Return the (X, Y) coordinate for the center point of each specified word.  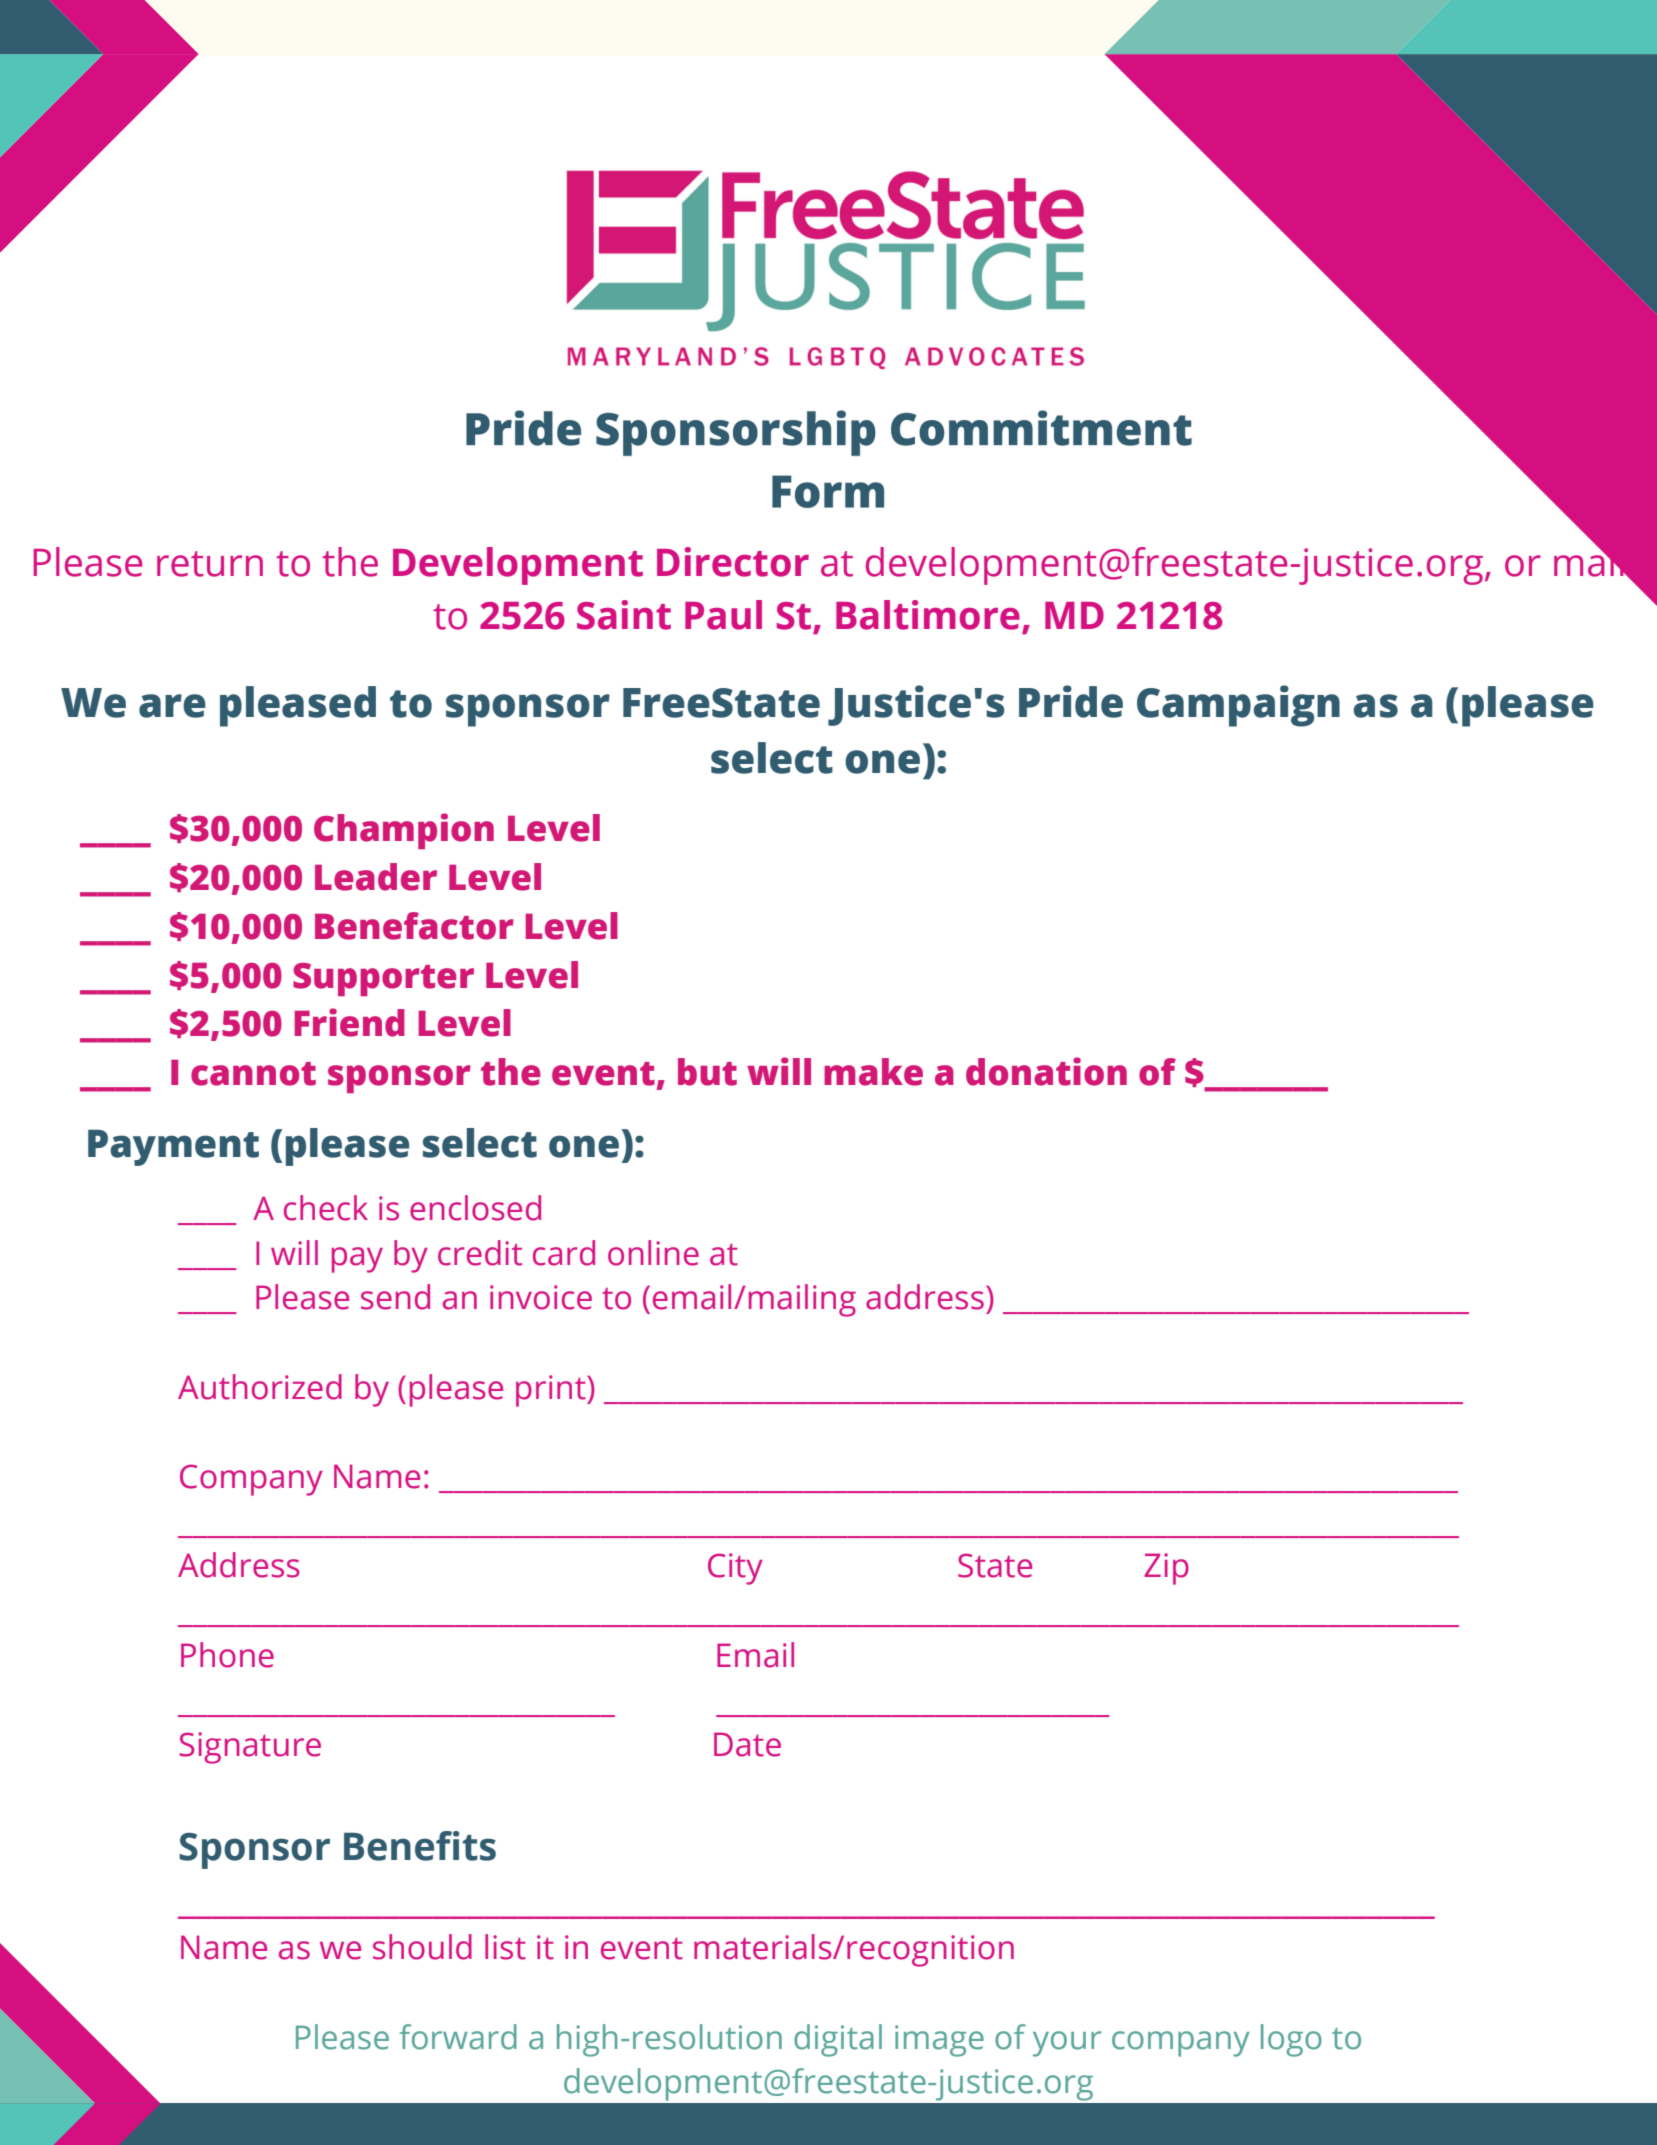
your (1067, 2044)
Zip (1166, 1569)
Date (747, 1744)
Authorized (260, 1387)
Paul (723, 615)
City (735, 1569)
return (210, 564)
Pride (1071, 701)
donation (1046, 1071)
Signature (250, 1748)
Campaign (1238, 706)
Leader (376, 877)
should (422, 1947)
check (326, 1208)
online (653, 1253)
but (707, 1072)
